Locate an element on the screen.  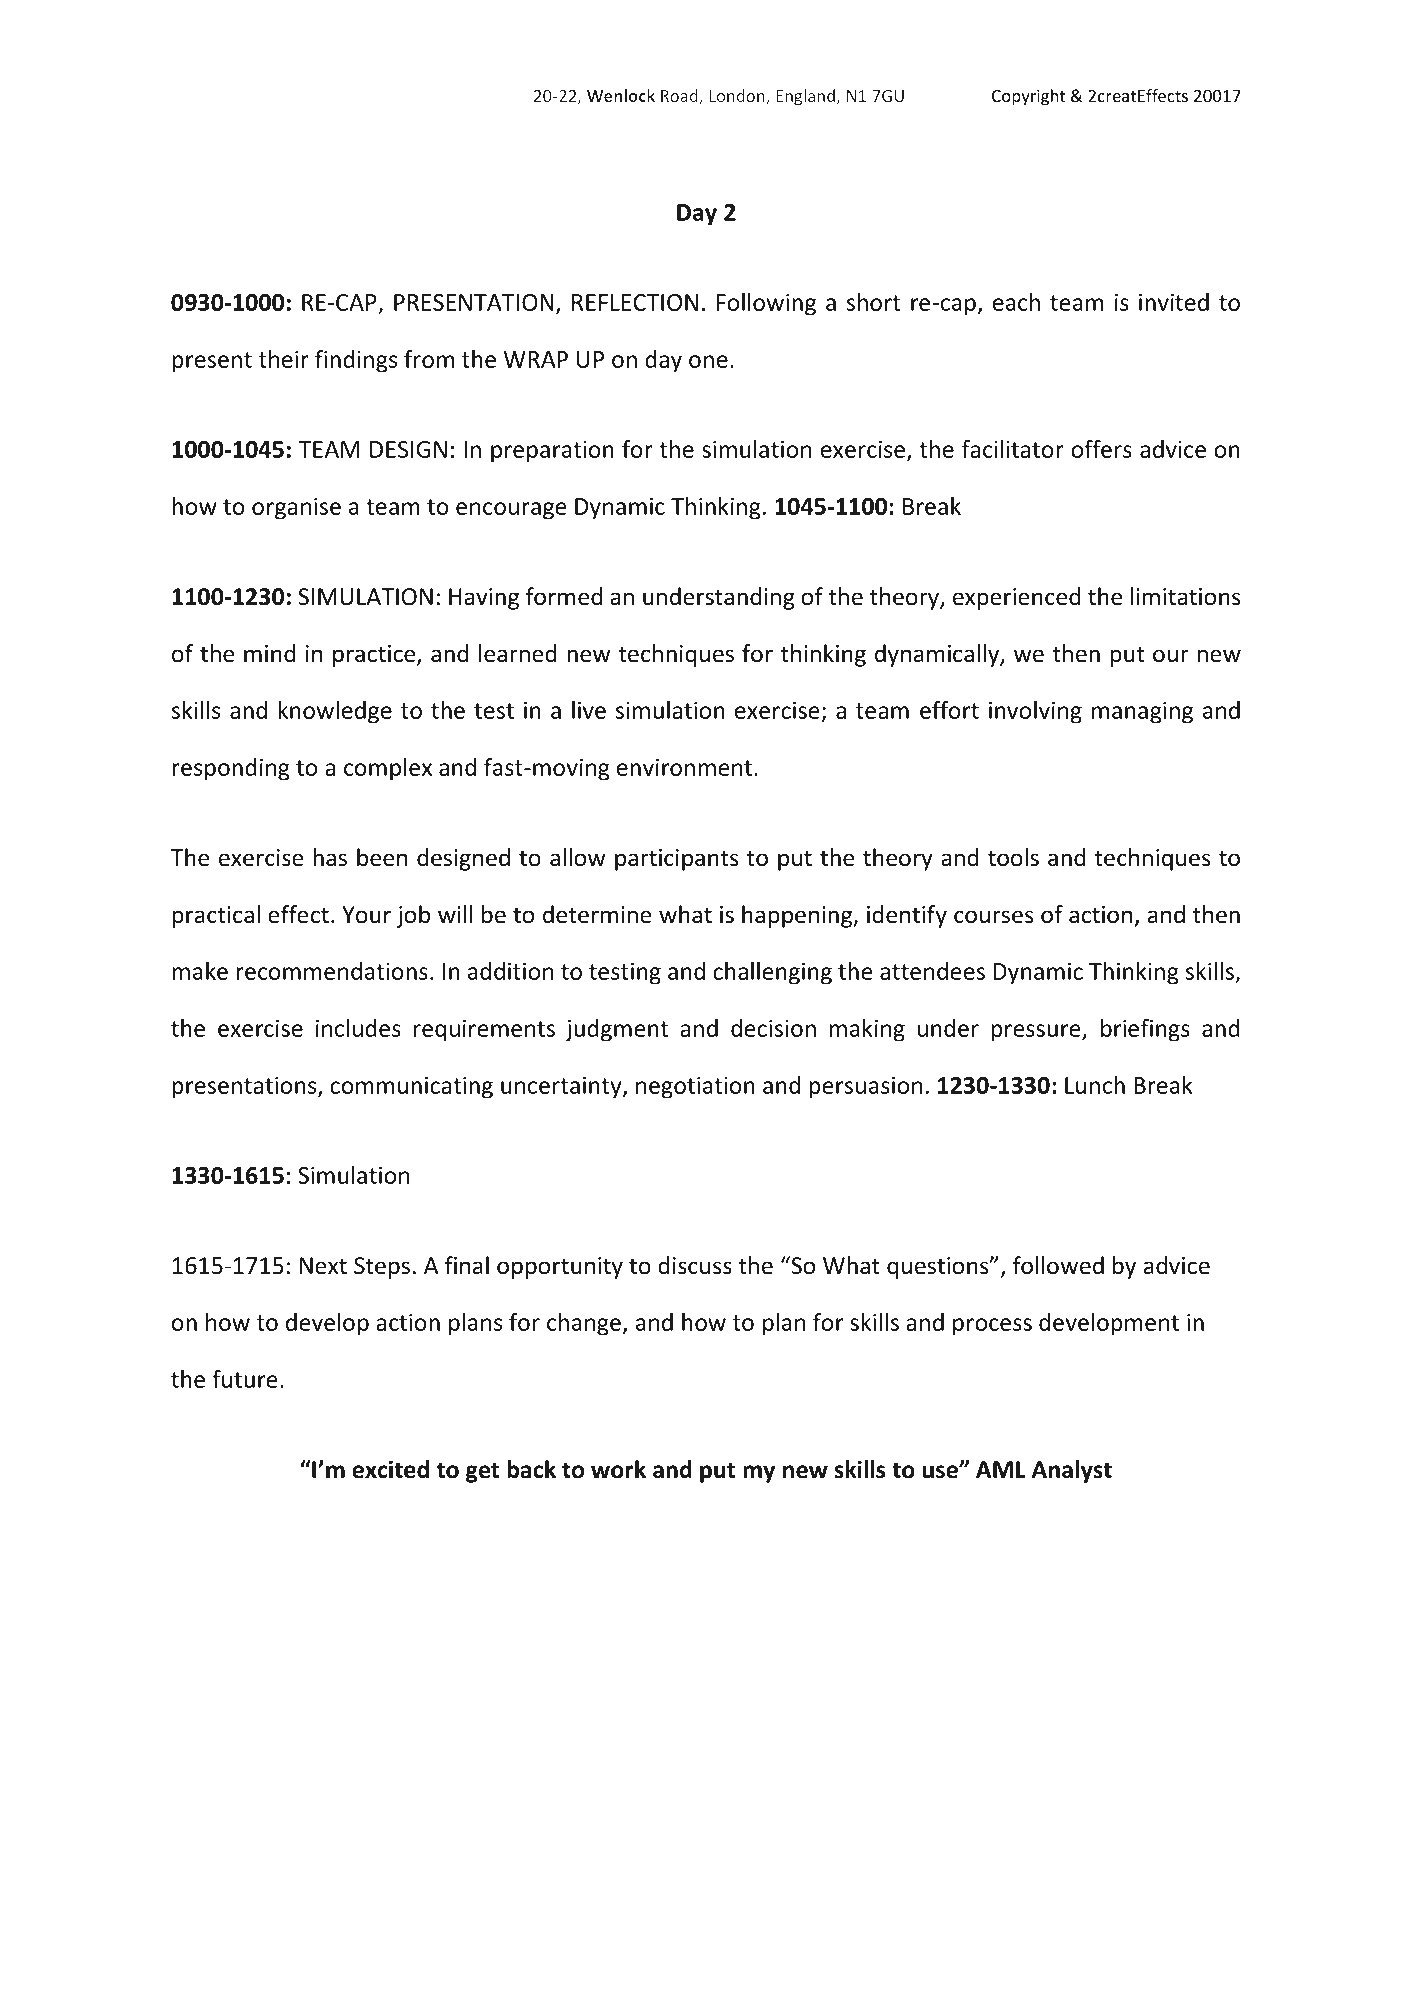
Analyst is located at coordinates (1072, 1471).
